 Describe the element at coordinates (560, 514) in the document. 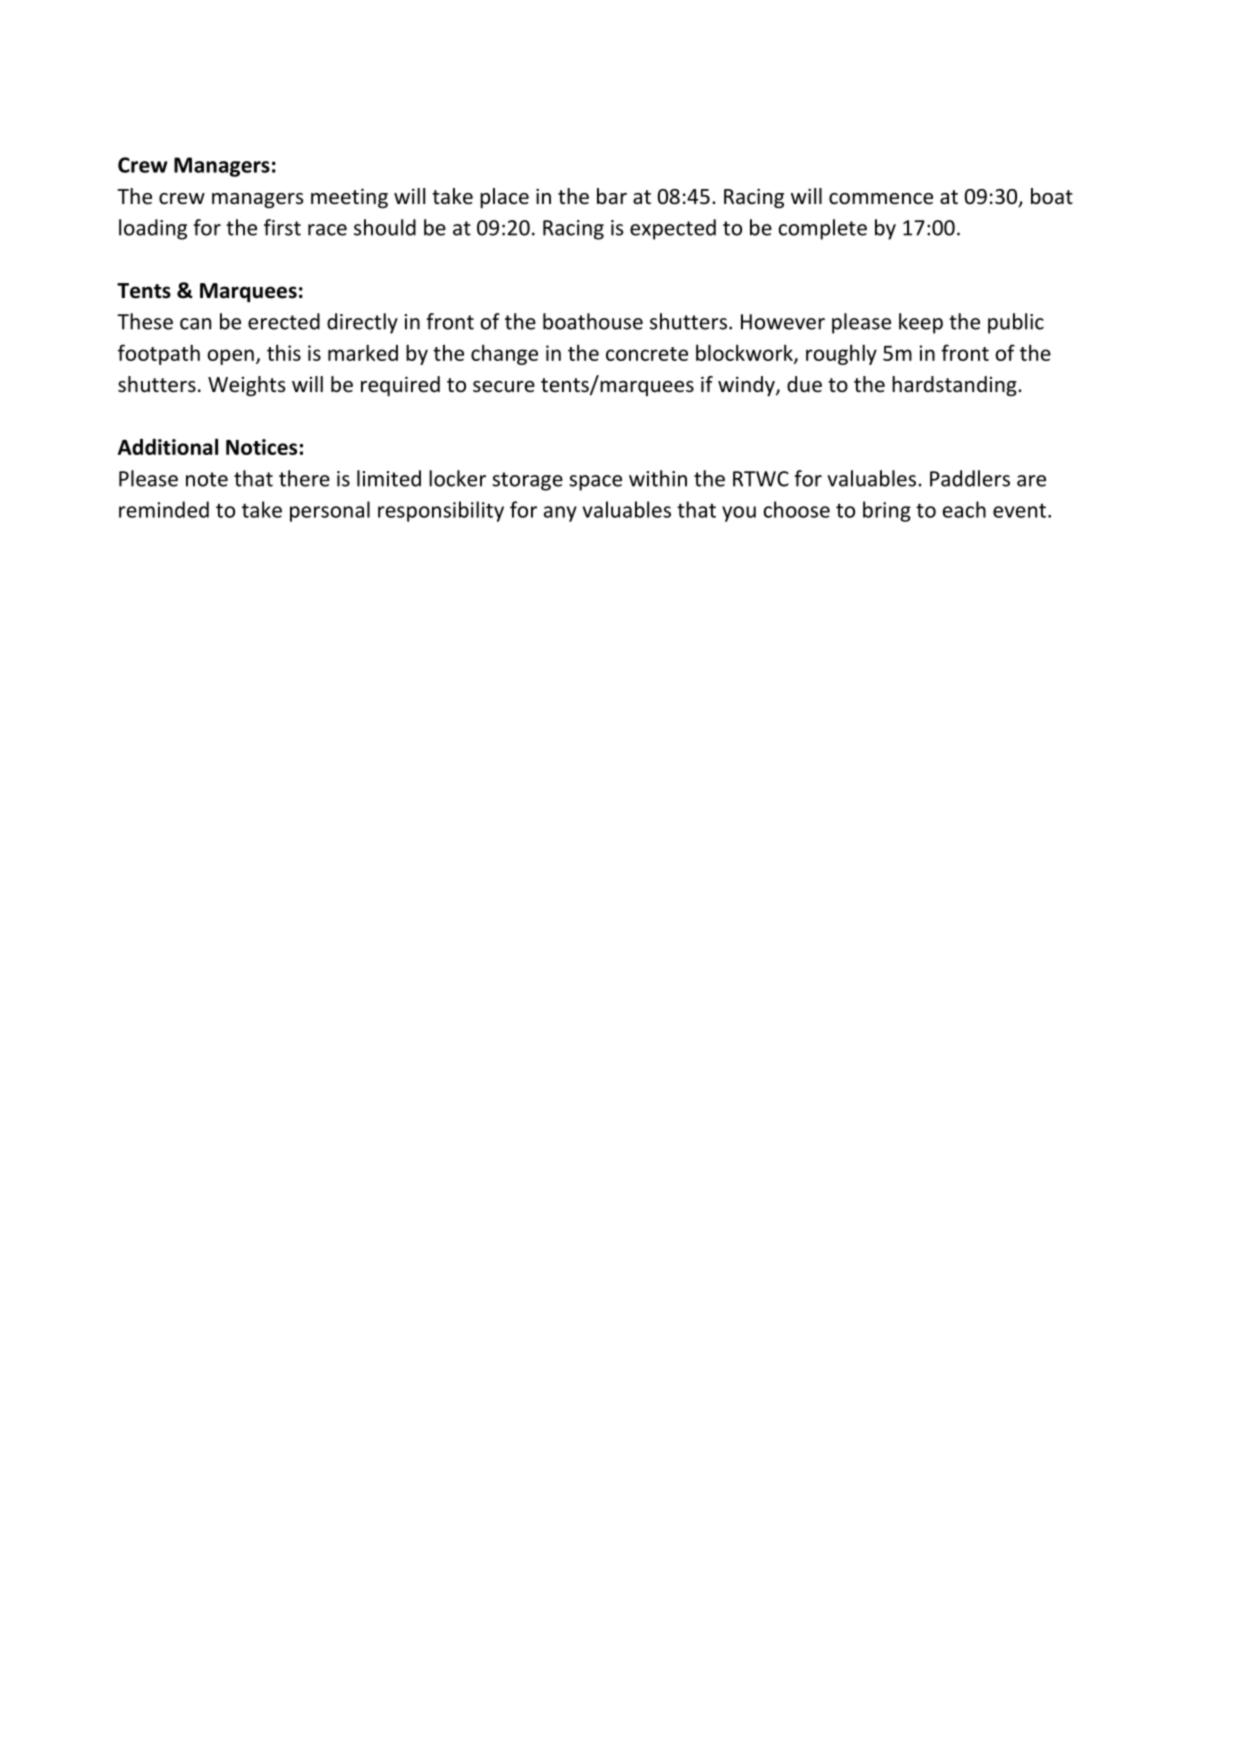

I see `any` at that location.
